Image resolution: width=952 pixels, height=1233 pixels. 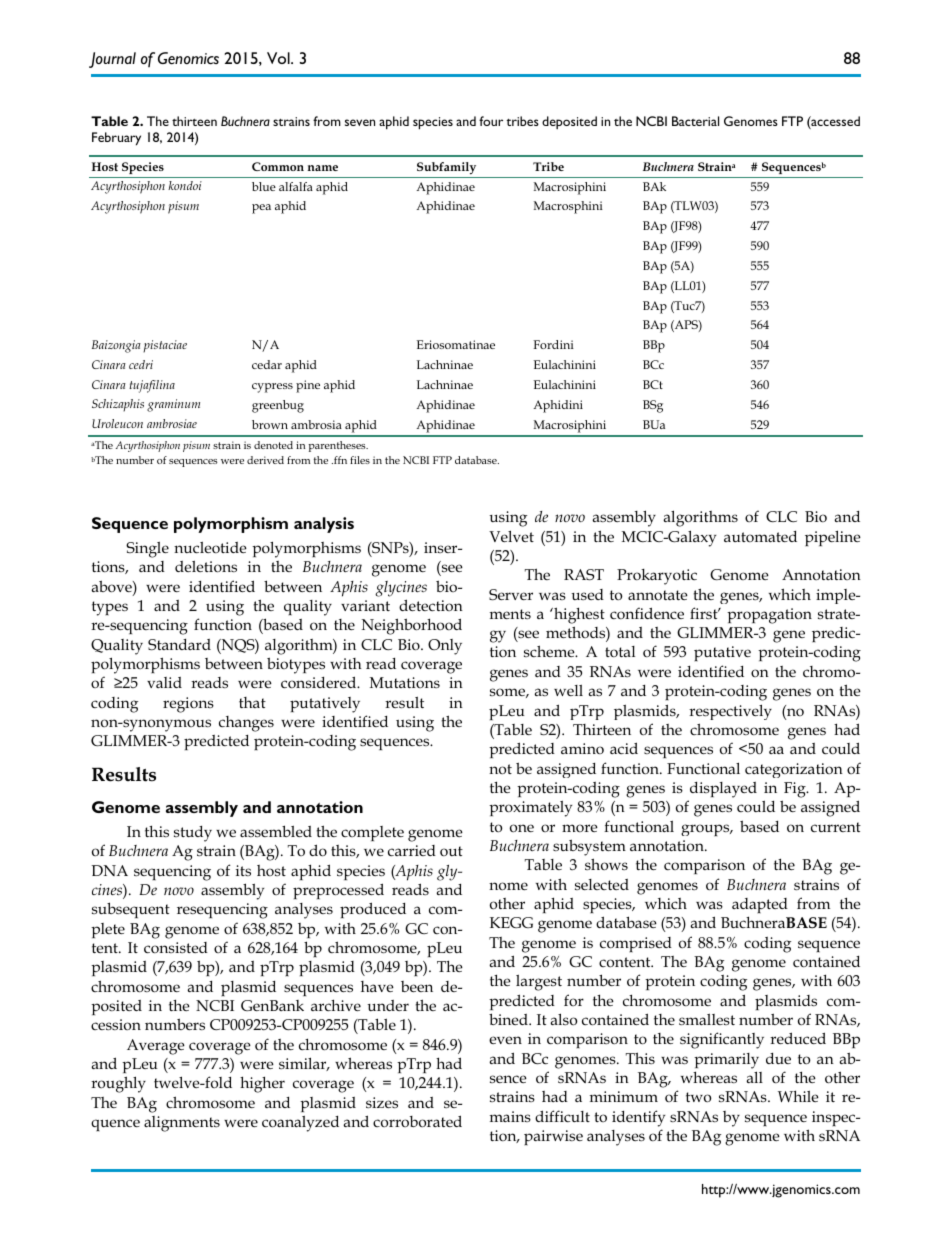 I want to click on regions, so click(x=188, y=705).
